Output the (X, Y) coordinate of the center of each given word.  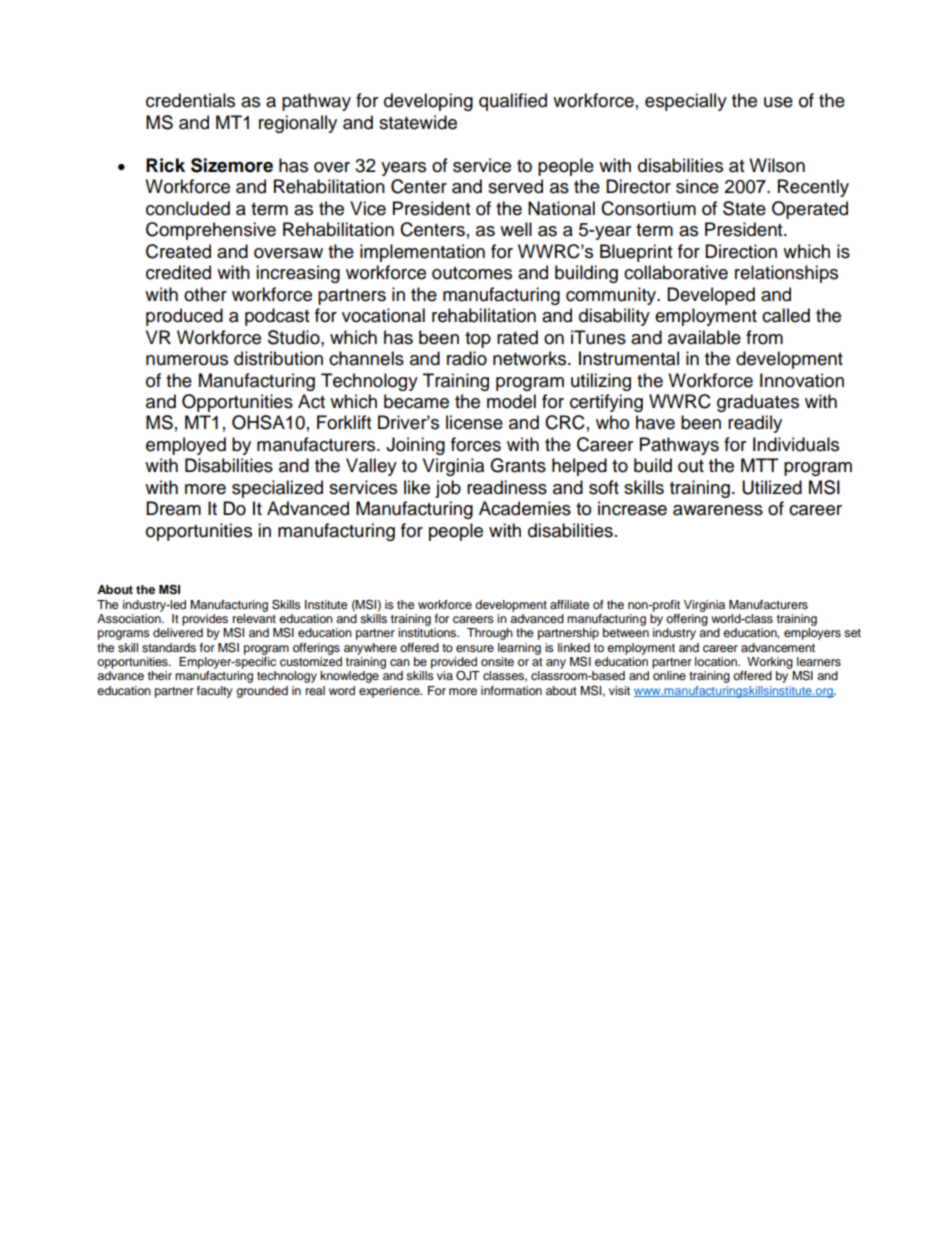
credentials (190, 100)
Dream (173, 508)
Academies (525, 508)
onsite (497, 661)
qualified (513, 102)
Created (178, 251)
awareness (718, 510)
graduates (758, 403)
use (778, 102)
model (511, 401)
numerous (187, 360)
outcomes (472, 273)
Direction (741, 251)
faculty (215, 692)
